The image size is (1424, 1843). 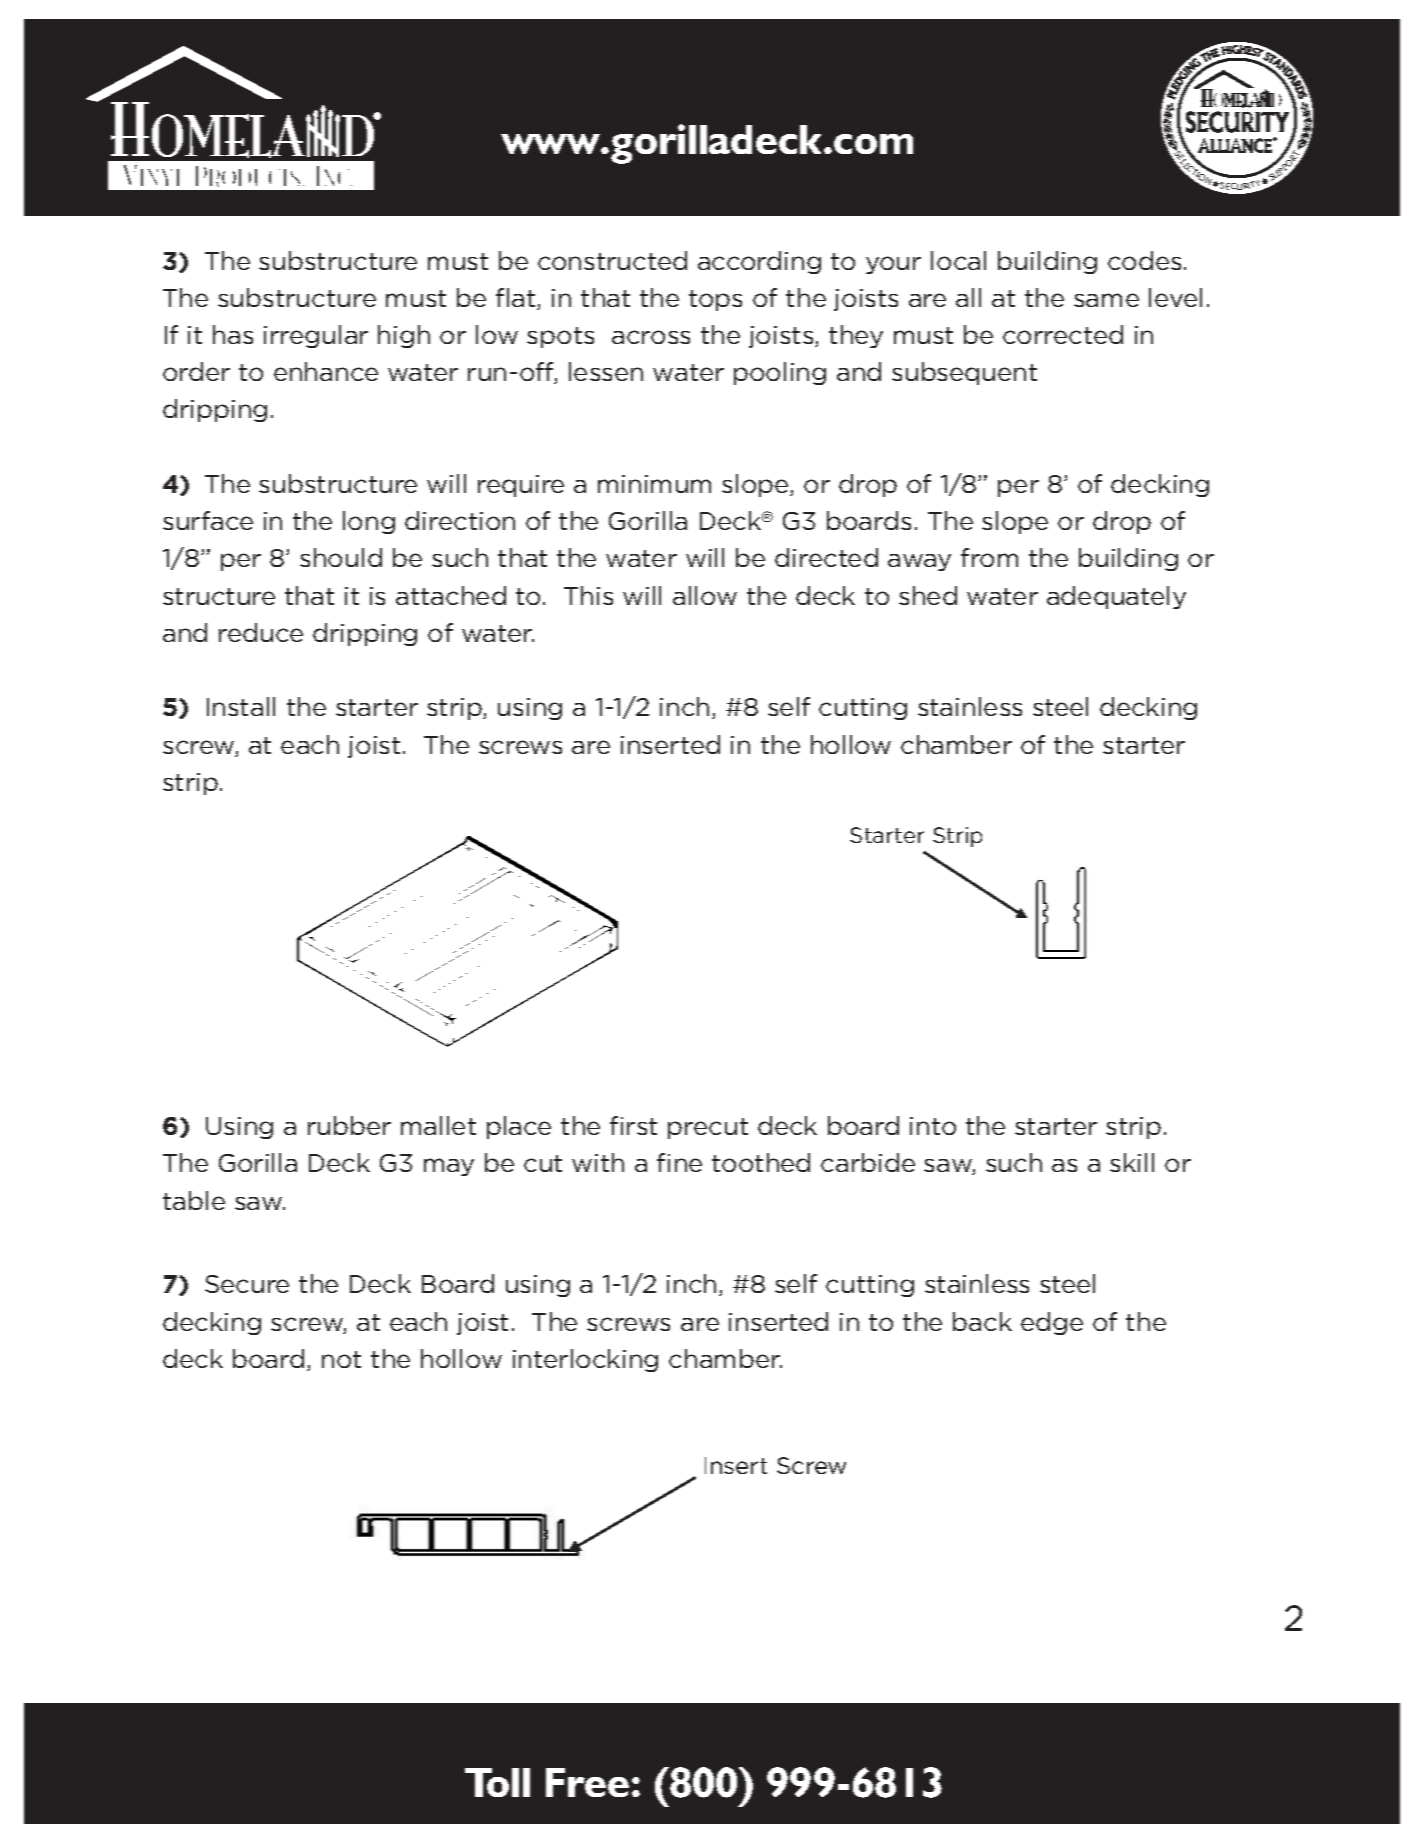 What do you see at coordinates (349, 1125) in the screenshot?
I see `rubber` at bounding box center [349, 1125].
